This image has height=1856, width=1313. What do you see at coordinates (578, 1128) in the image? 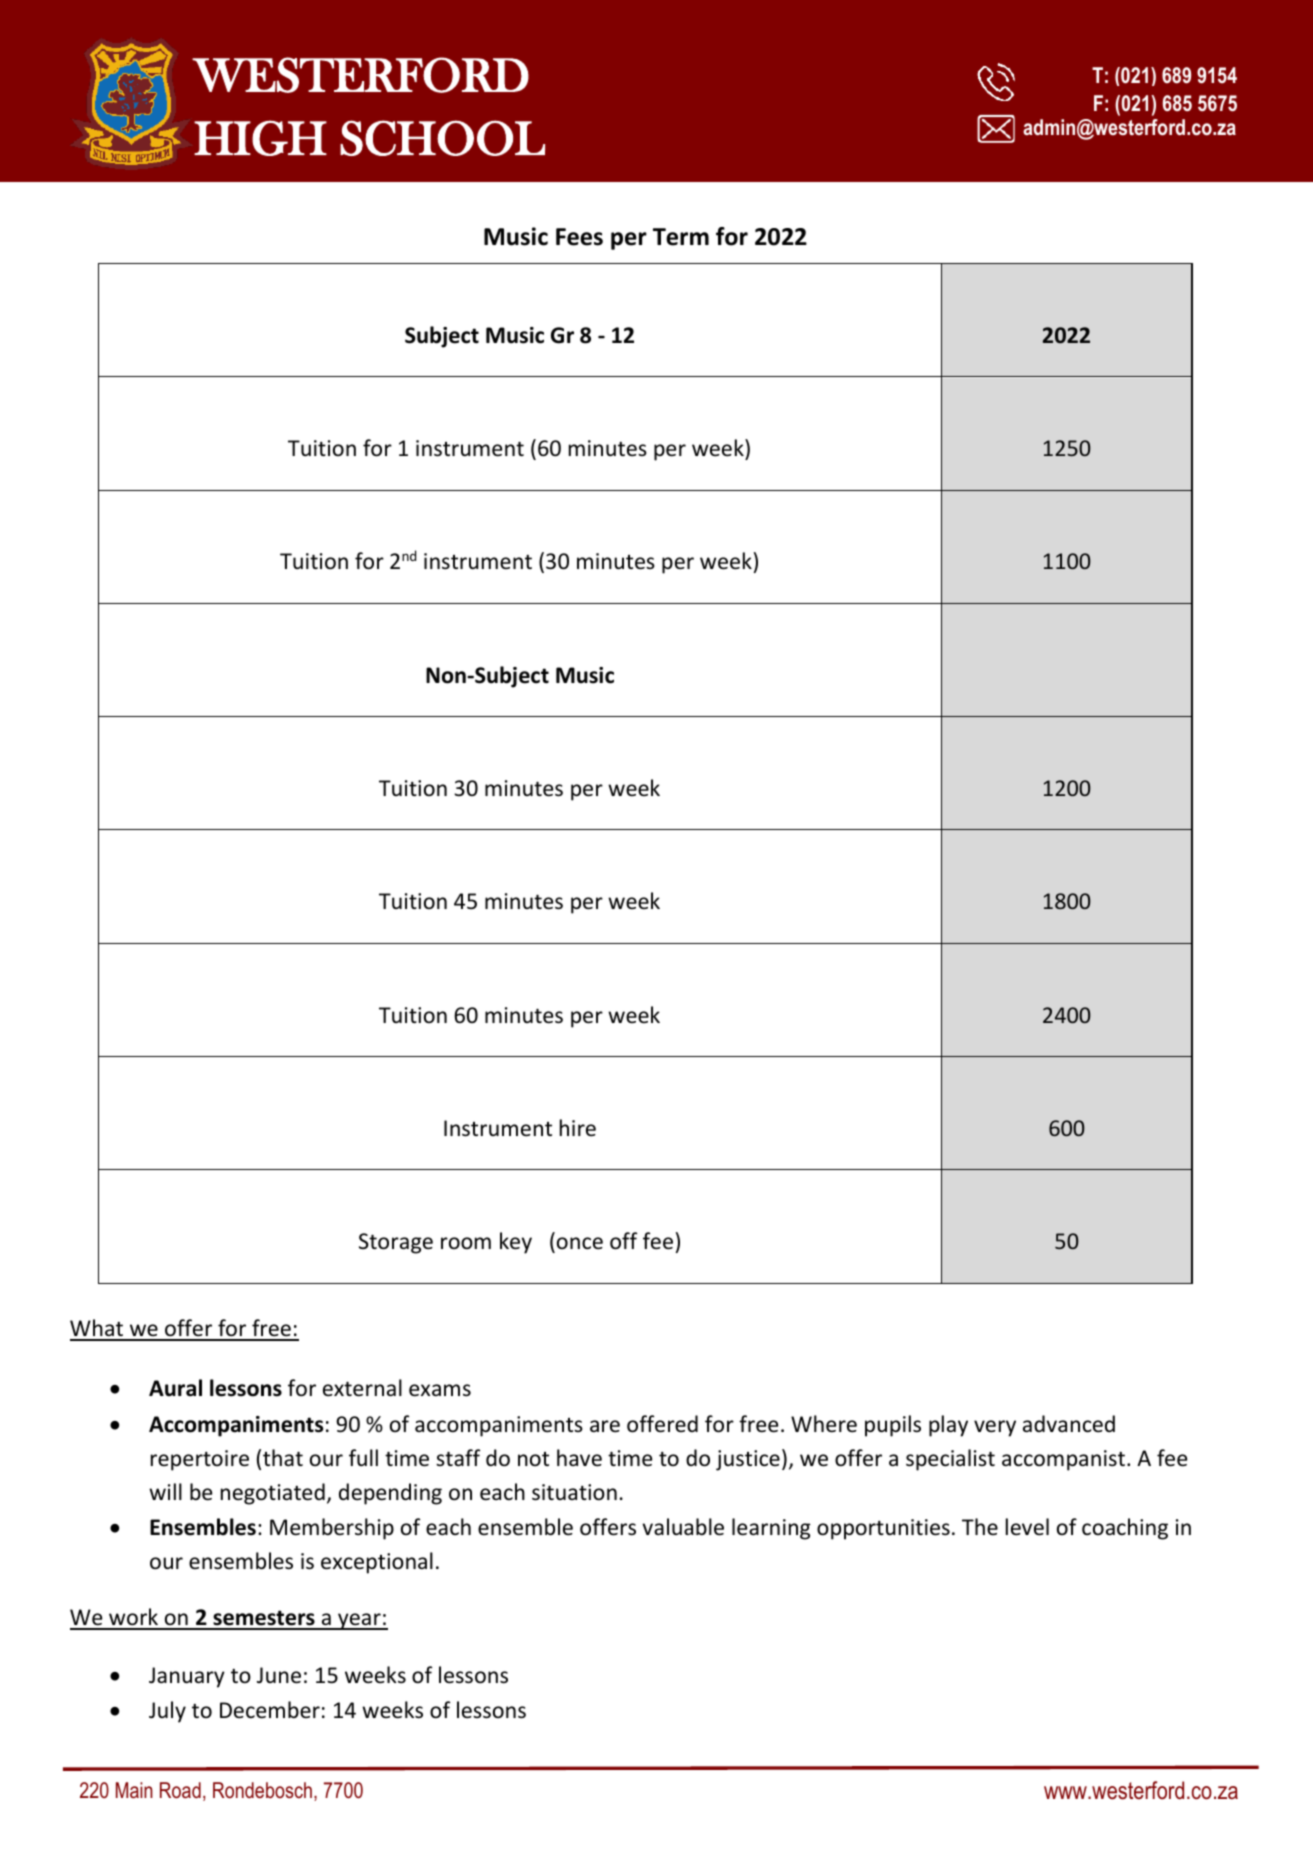
I see `hire` at bounding box center [578, 1128].
